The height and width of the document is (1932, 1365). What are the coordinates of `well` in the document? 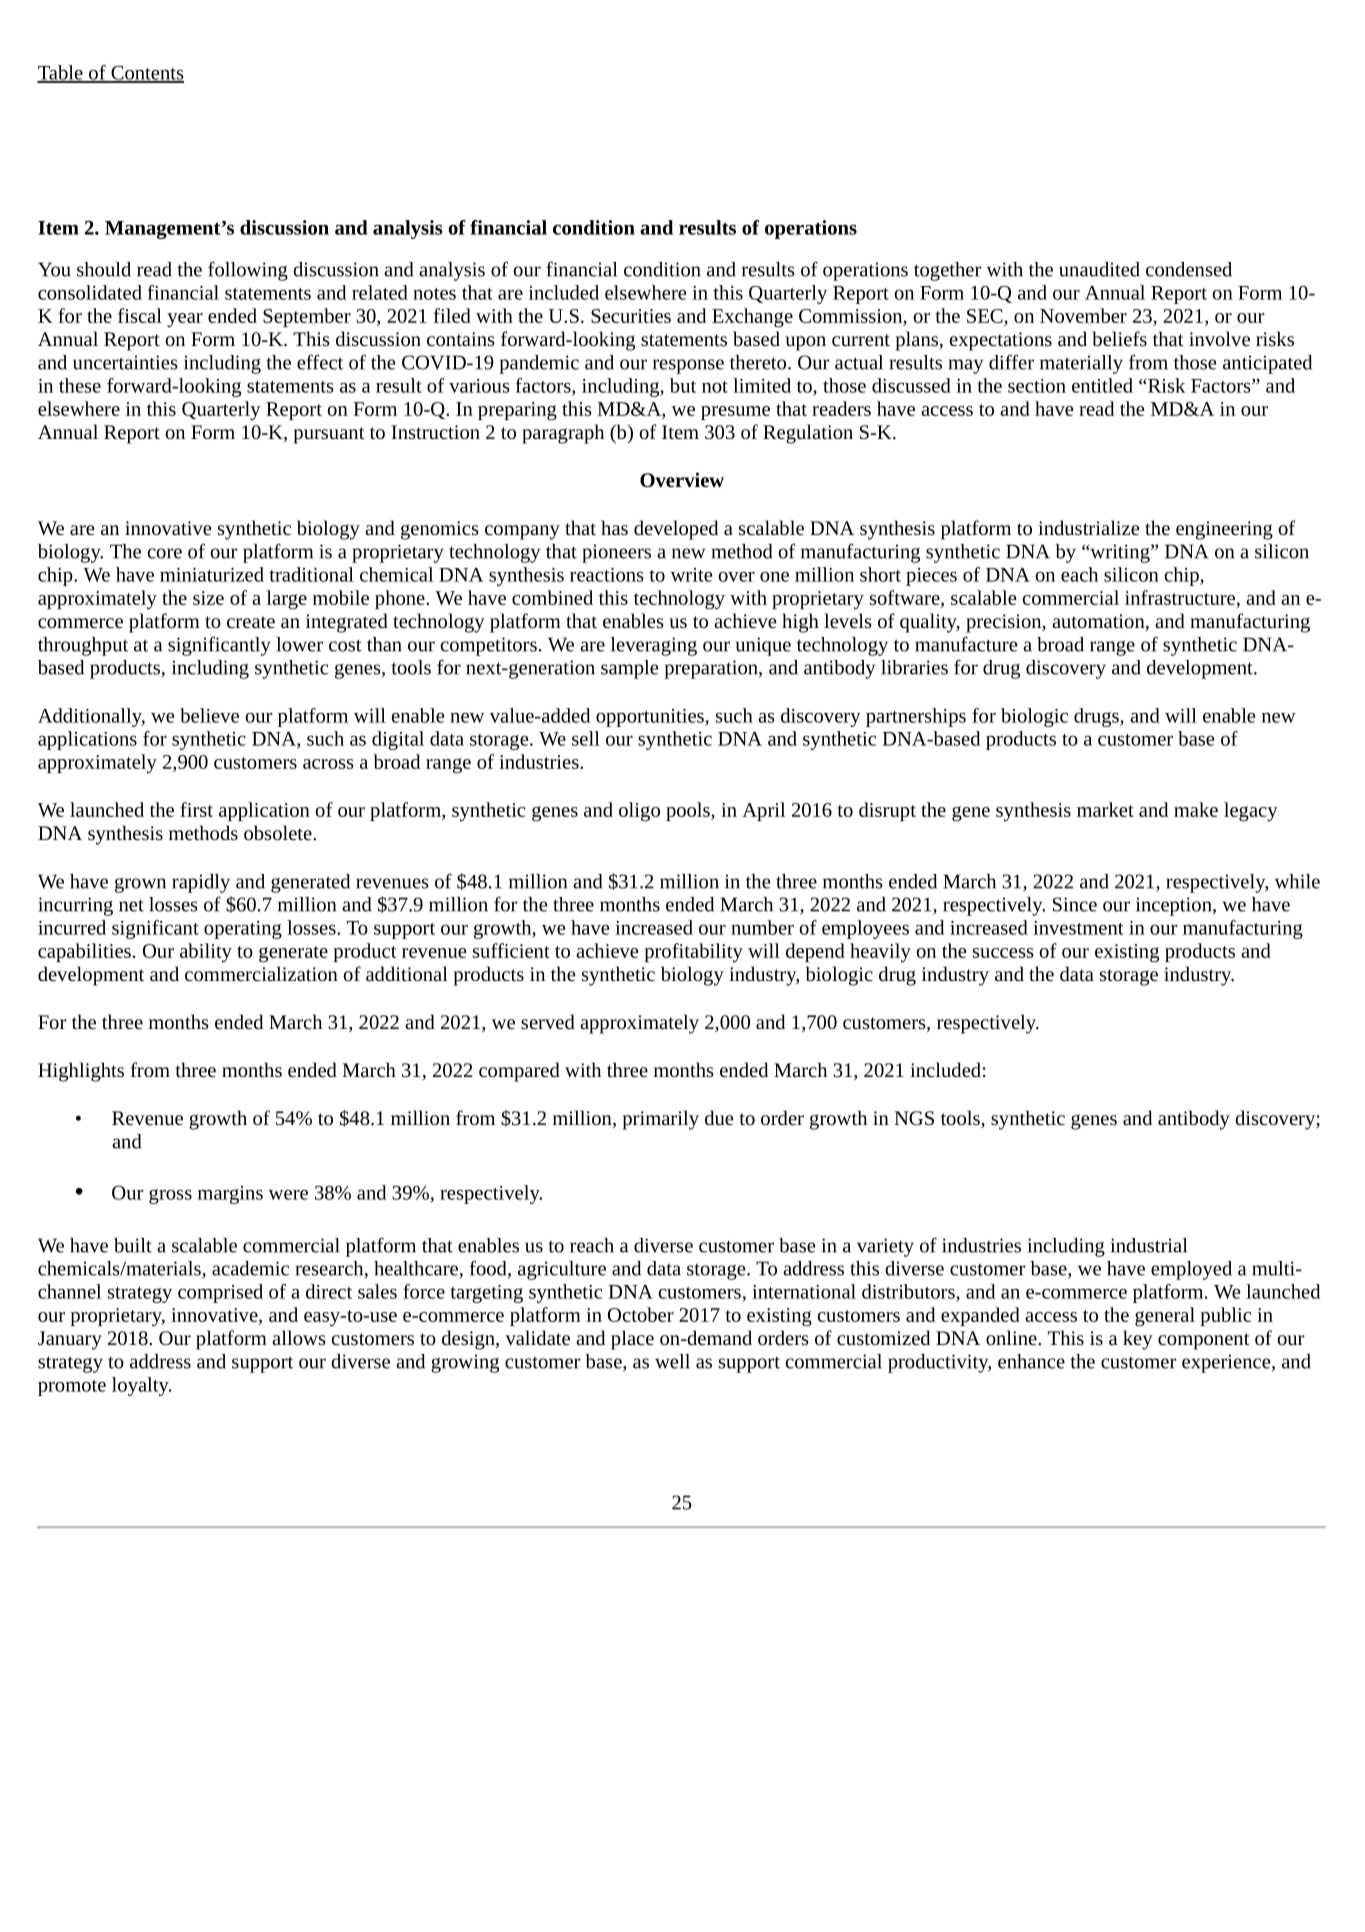 It's located at (672, 1361).
